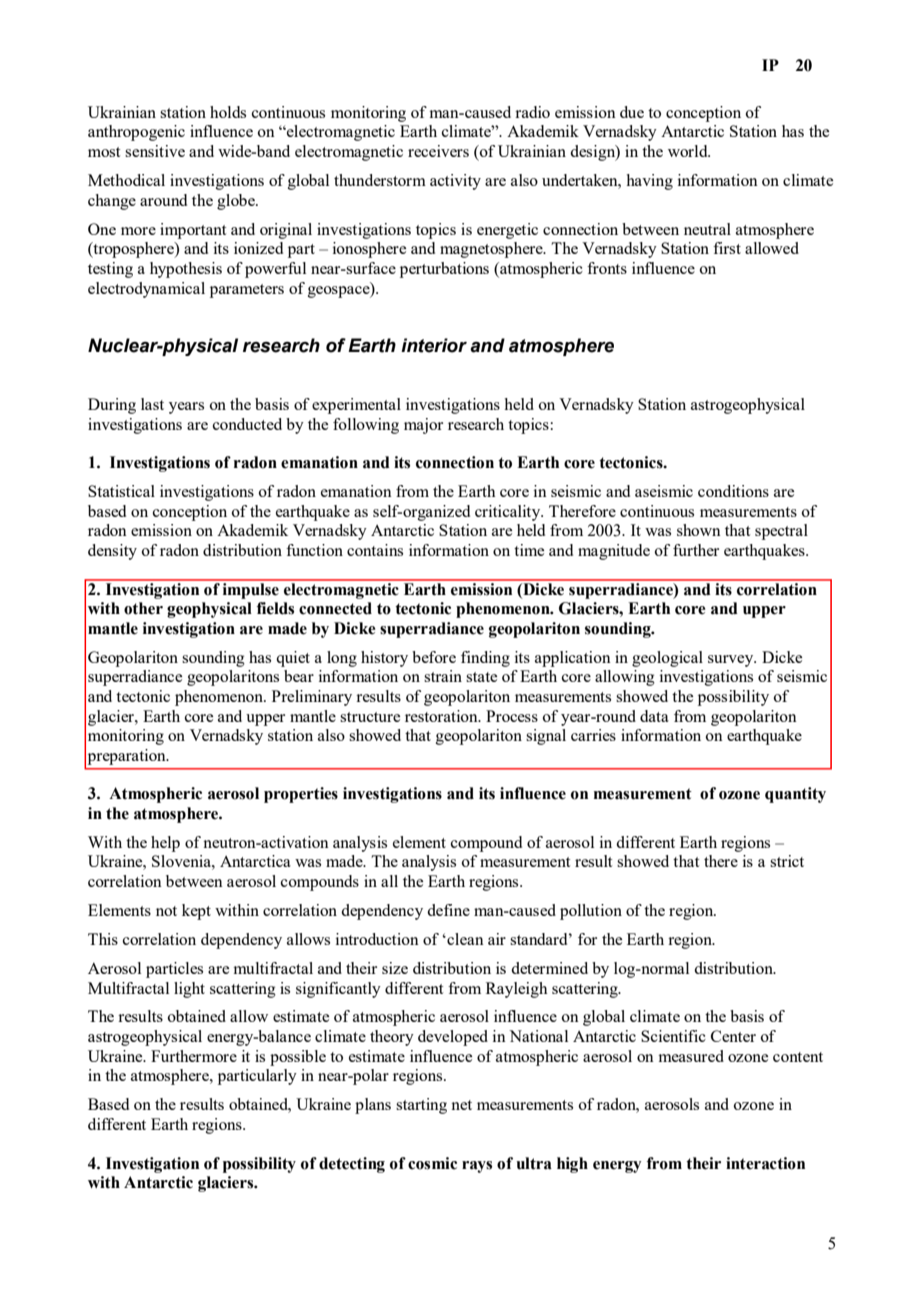 This screenshot has height=1308, width=924. What do you see at coordinates (298, 1058) in the screenshot?
I see `possible` at bounding box center [298, 1058].
